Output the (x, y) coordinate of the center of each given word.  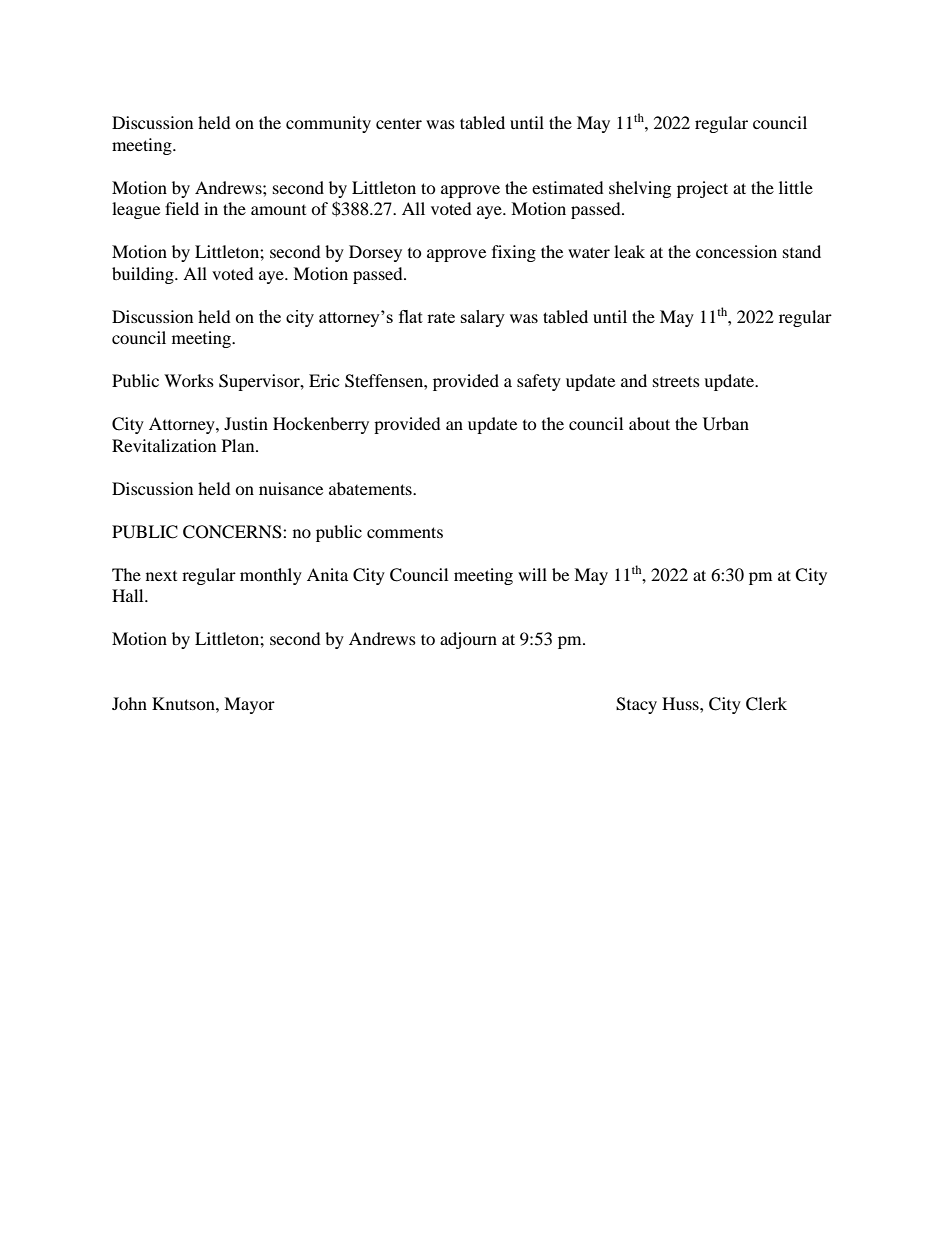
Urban (726, 424)
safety (539, 382)
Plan (239, 445)
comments (405, 532)
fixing (514, 253)
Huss (681, 703)
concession (736, 251)
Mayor (249, 705)
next (161, 576)
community (328, 124)
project (702, 189)
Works (189, 380)
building (144, 275)
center (399, 123)
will (532, 574)
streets (676, 382)
